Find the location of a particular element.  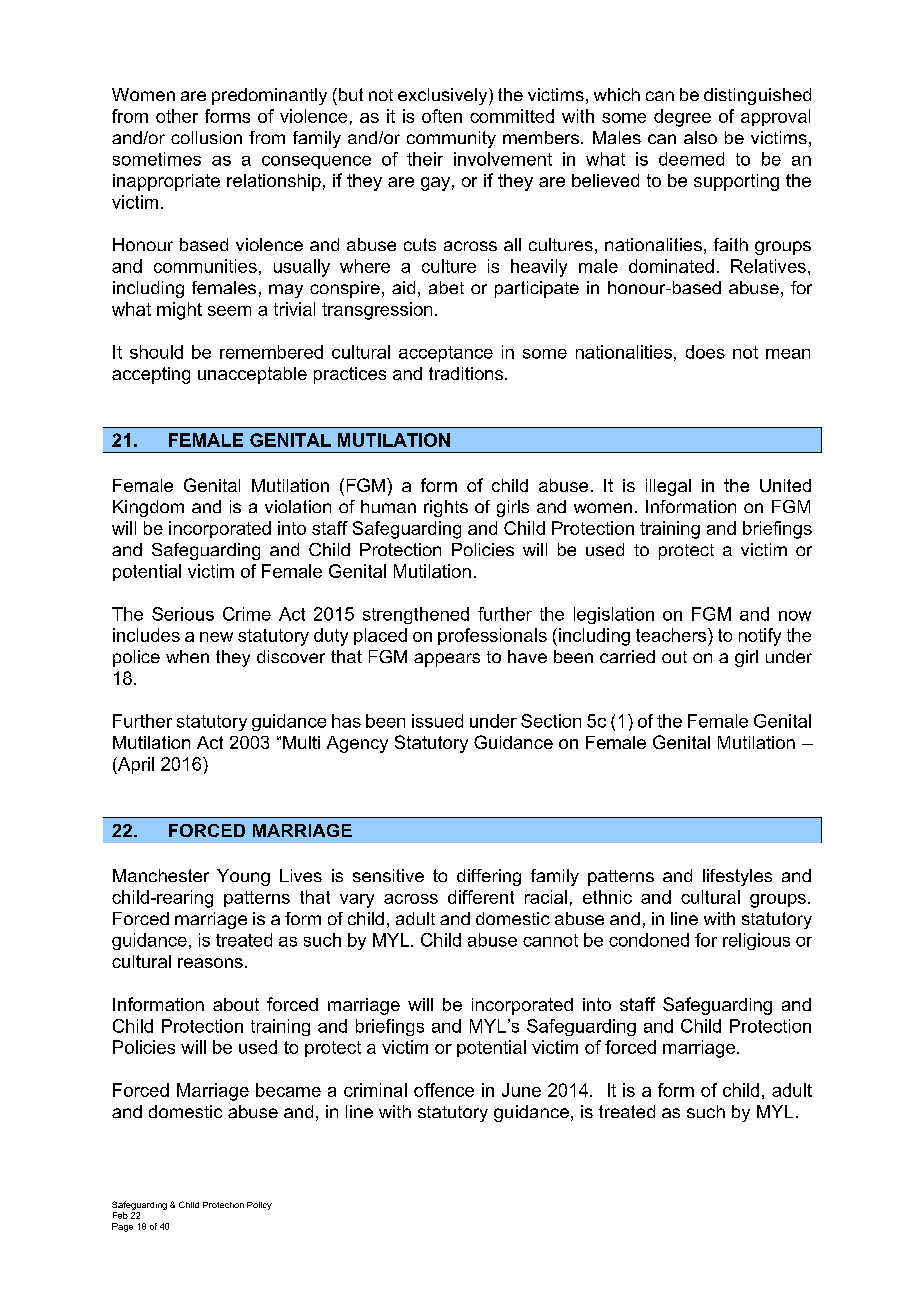

teachers is located at coordinates (672, 635).
